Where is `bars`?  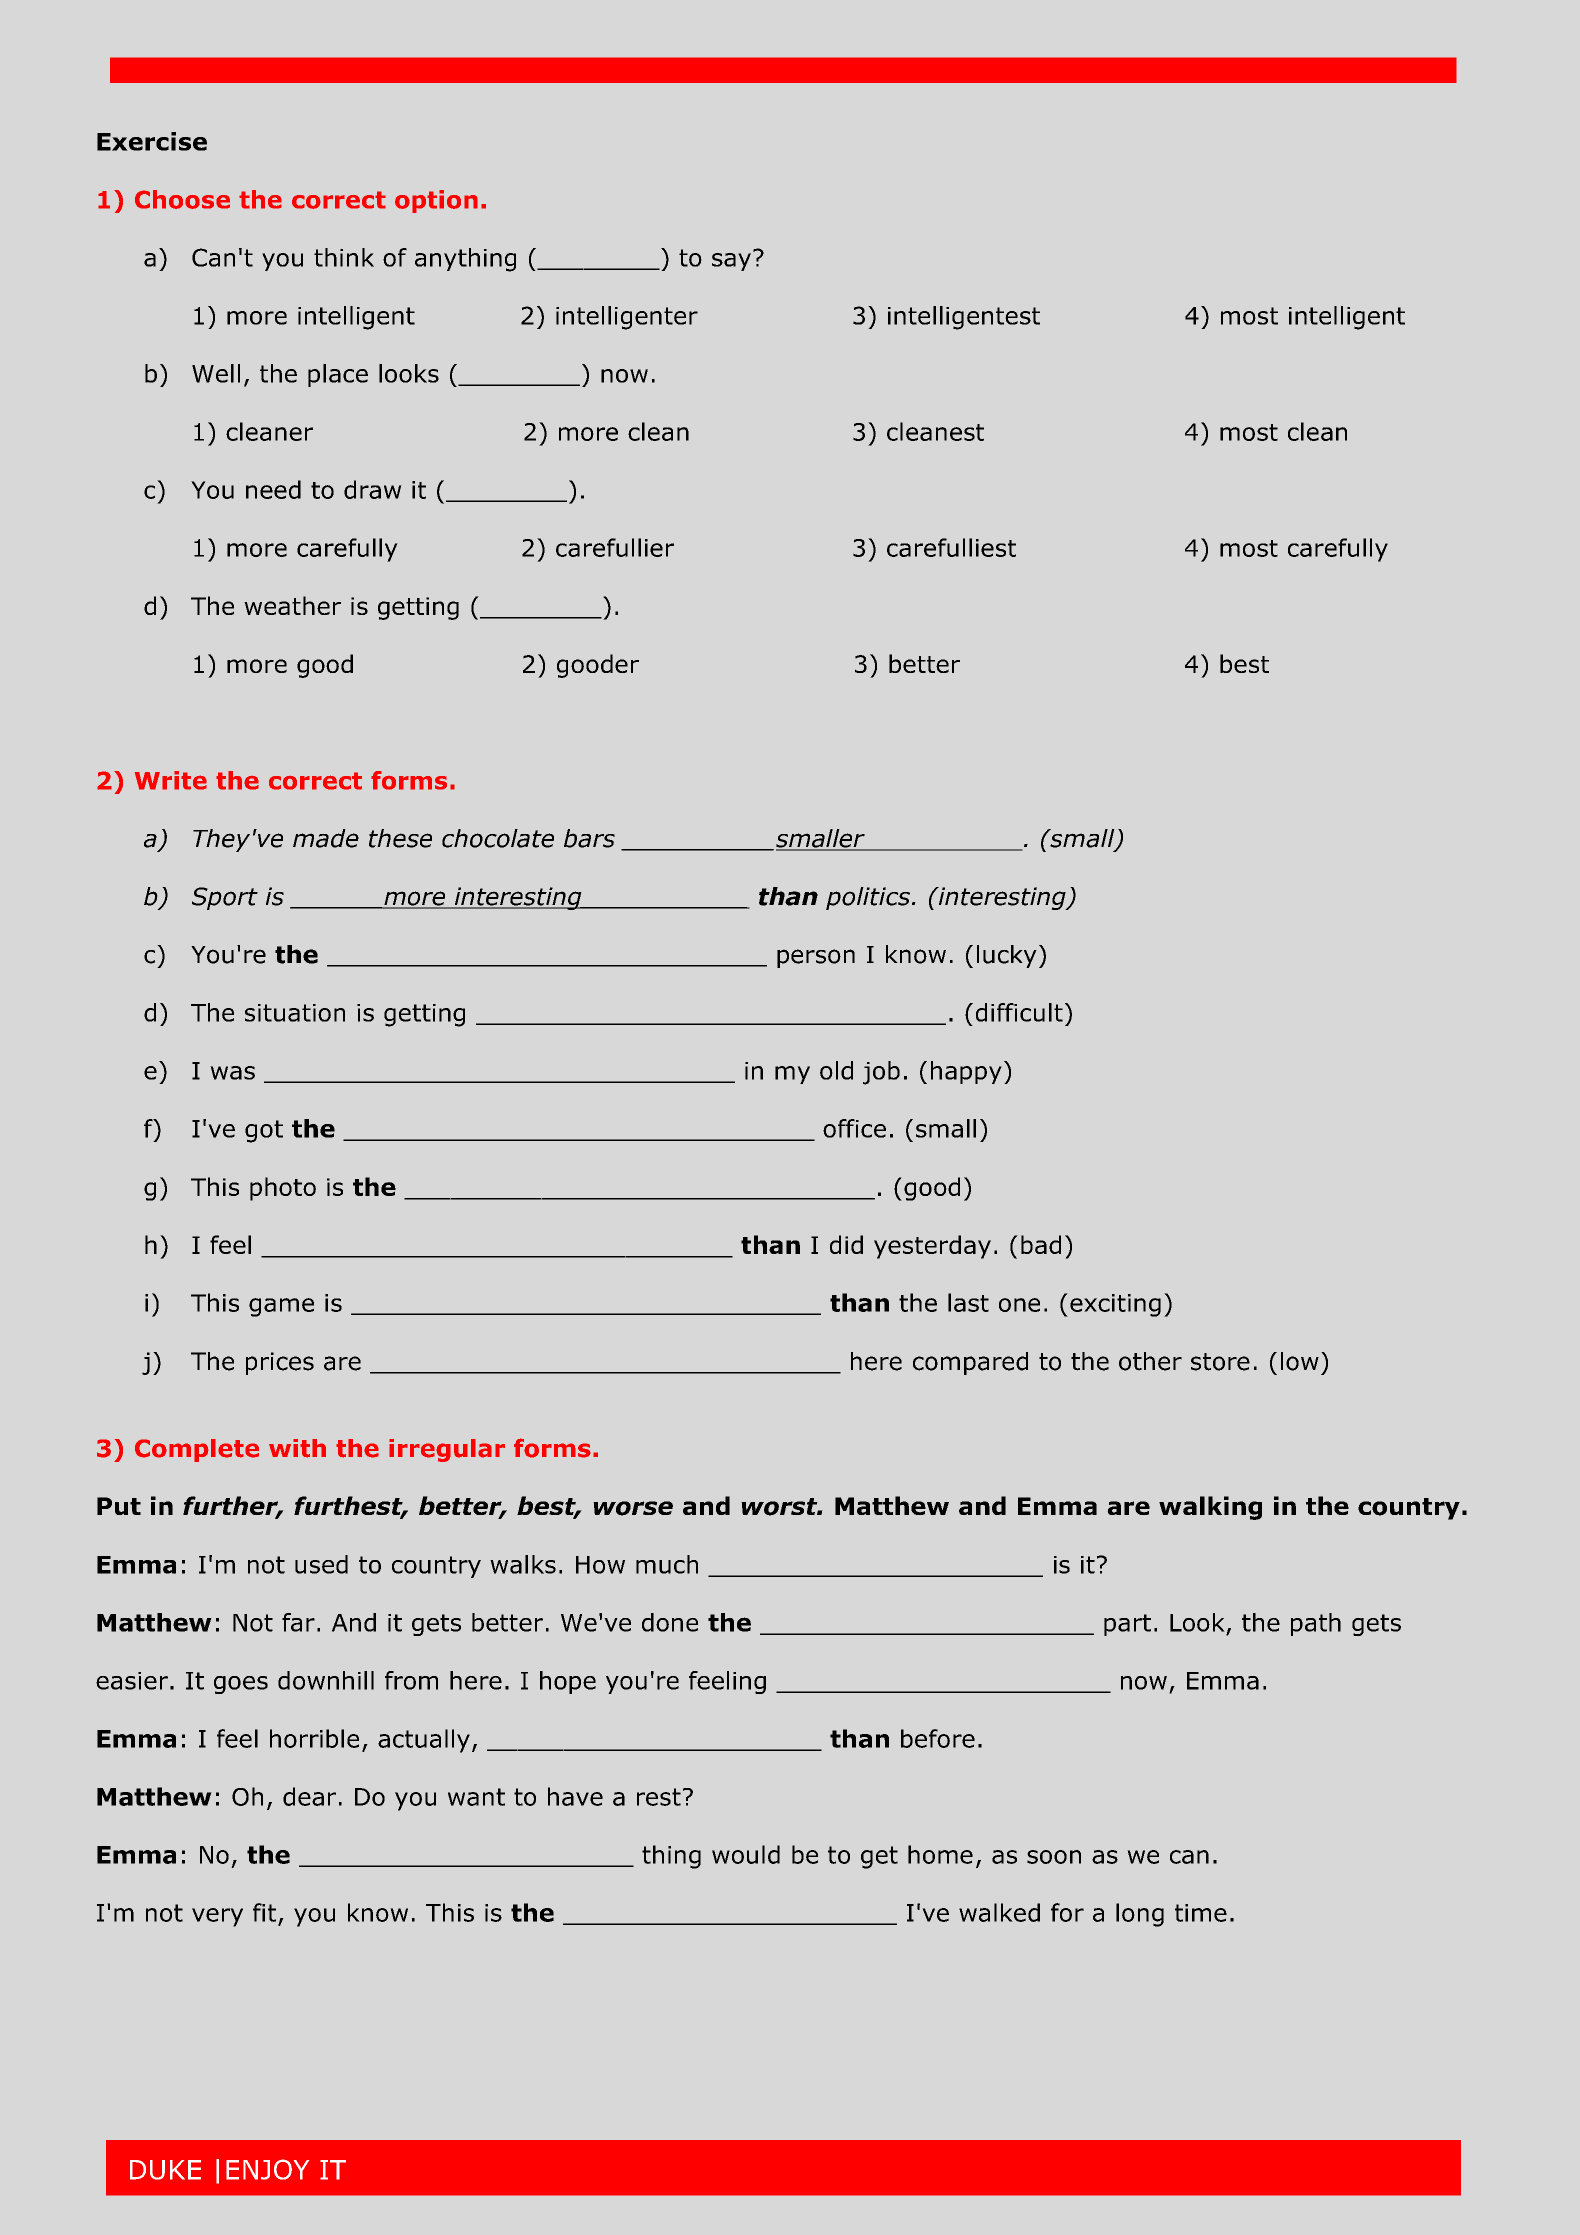 bars is located at coordinates (589, 838).
